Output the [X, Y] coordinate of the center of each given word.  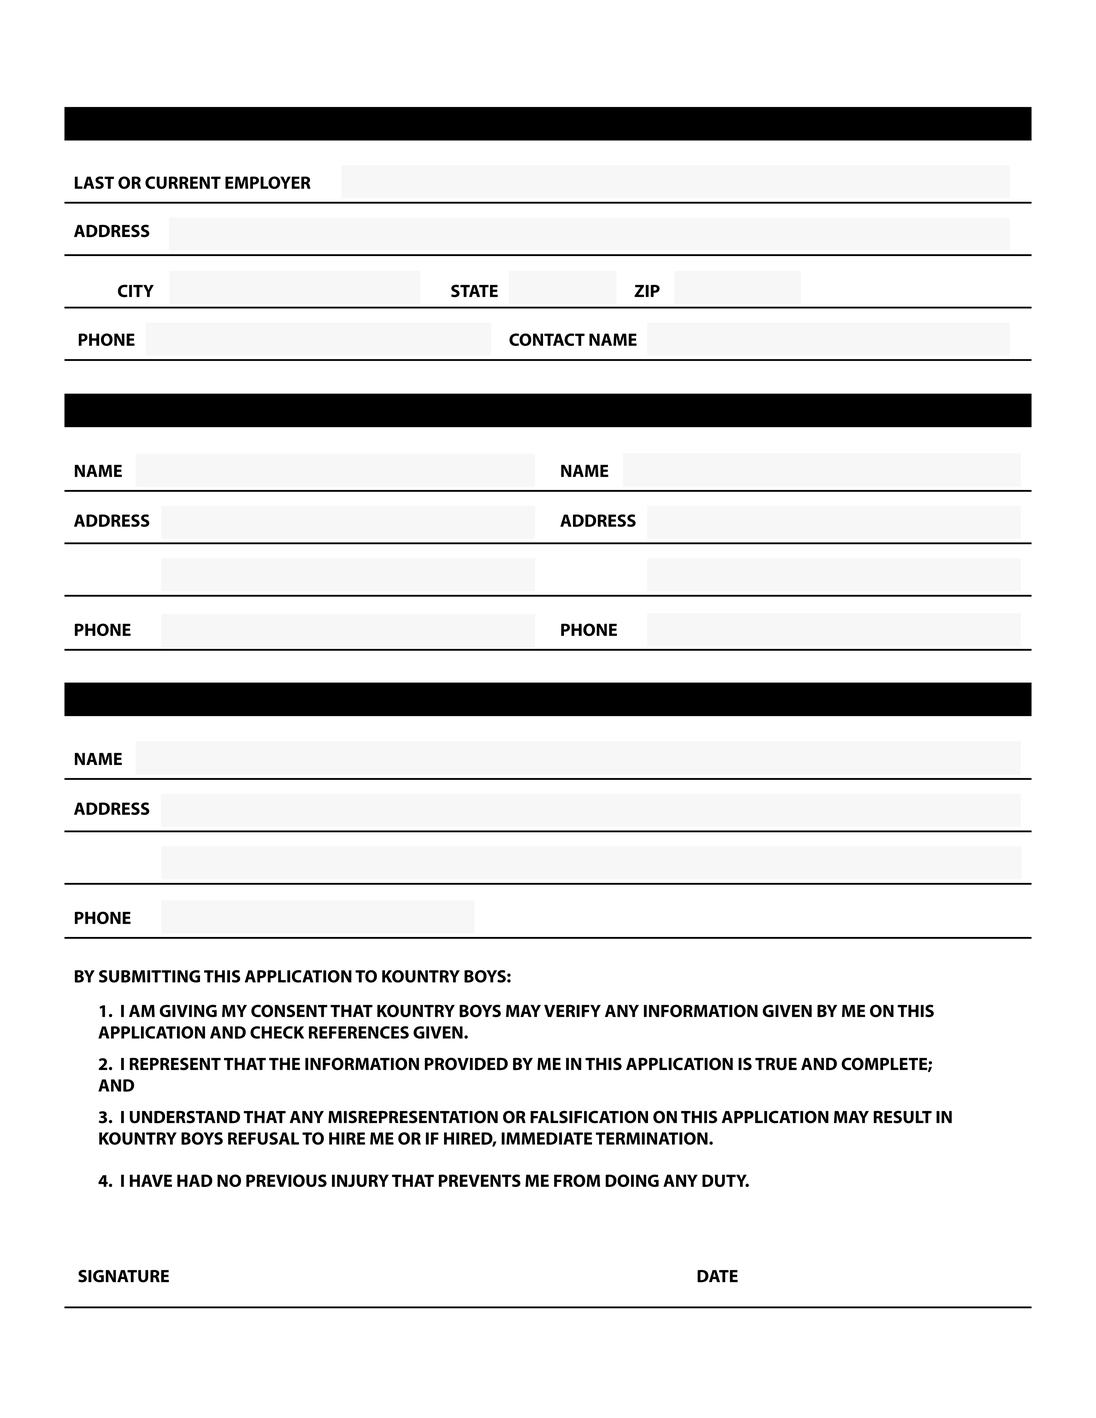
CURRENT [183, 182]
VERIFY [572, 1011]
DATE [717, 1276]
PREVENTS [480, 1180]
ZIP [647, 291]
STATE [474, 291]
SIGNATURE [123, 1276]
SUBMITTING [149, 976]
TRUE [776, 1064]
